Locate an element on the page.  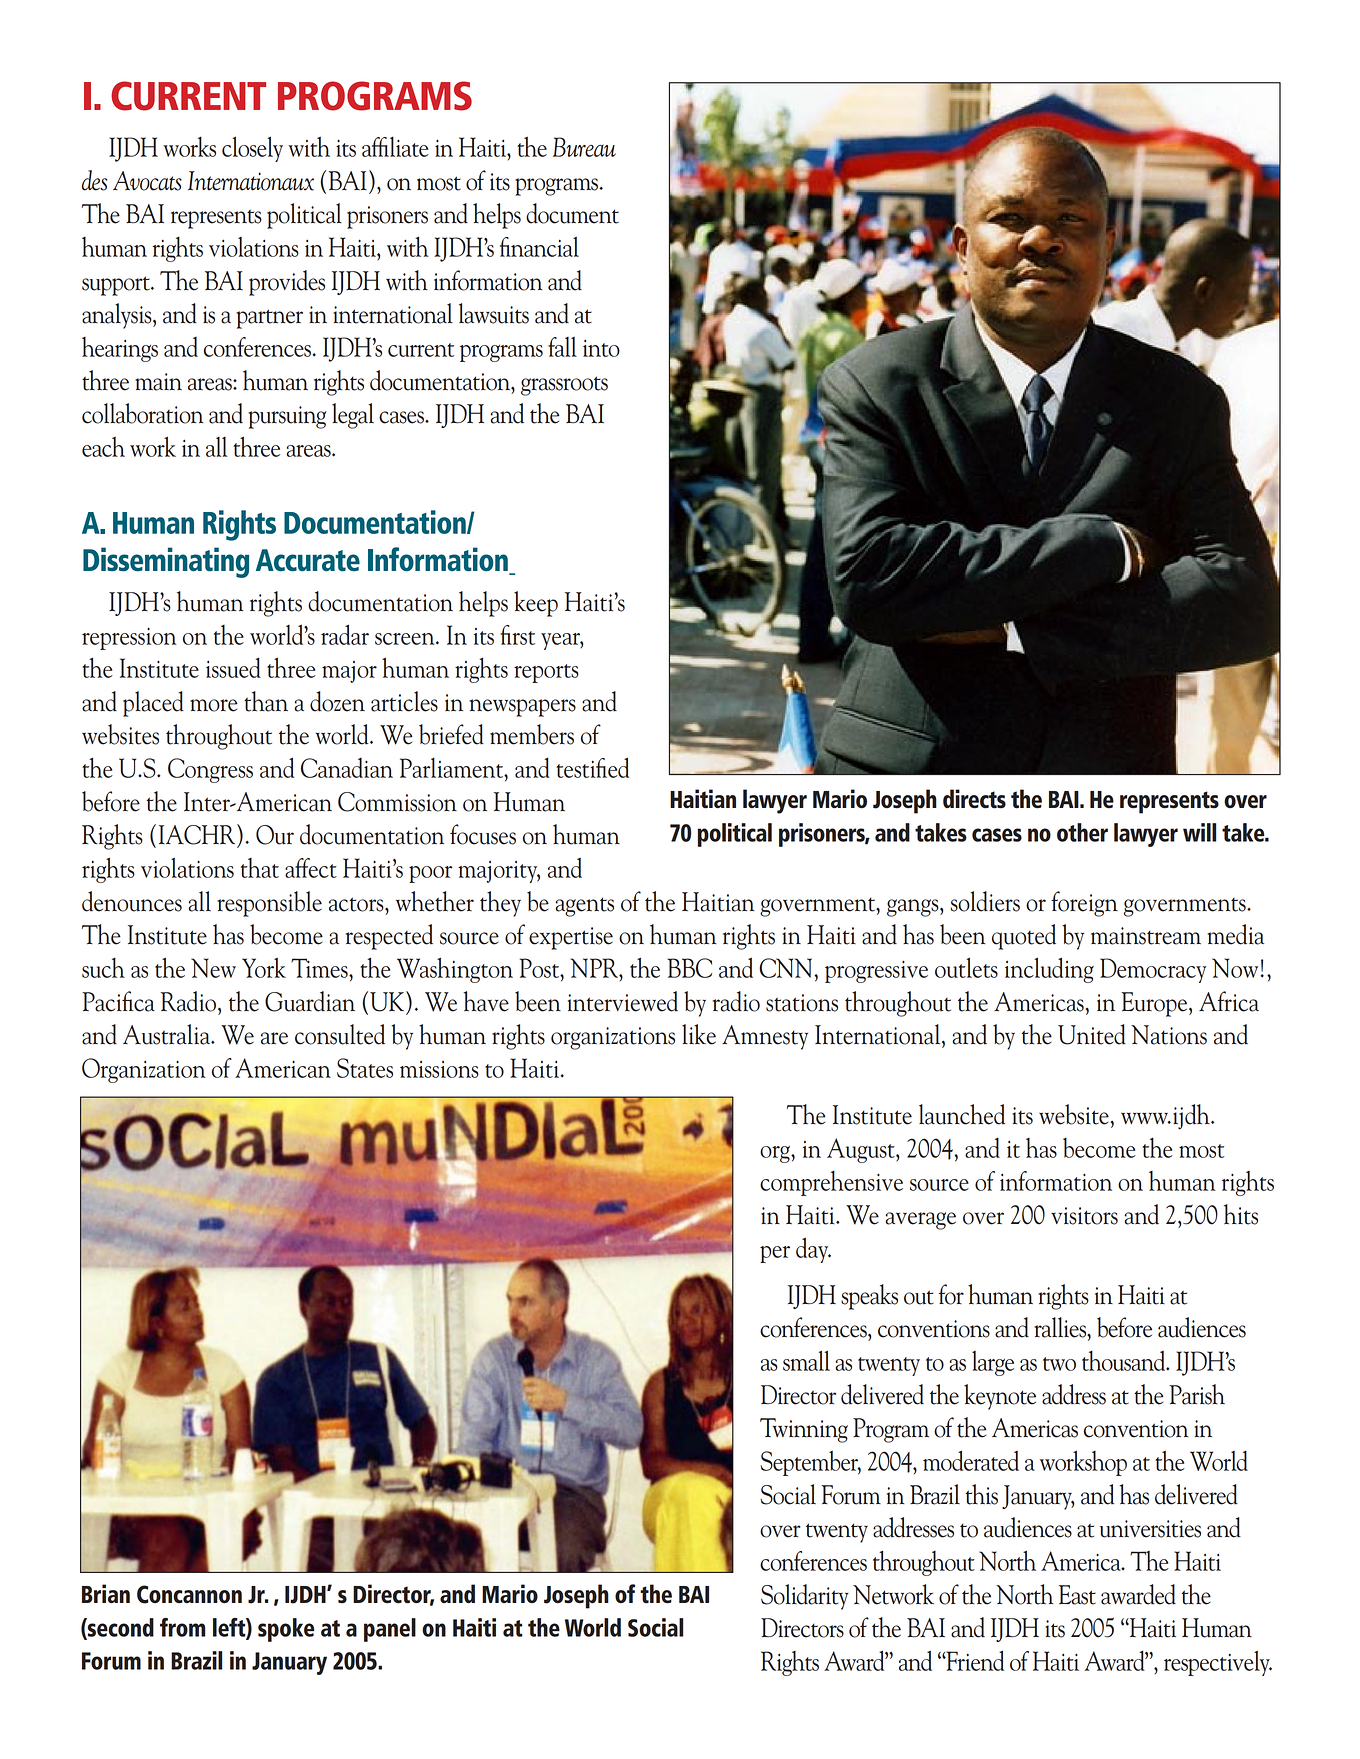
Bureau is located at coordinates (584, 147).
